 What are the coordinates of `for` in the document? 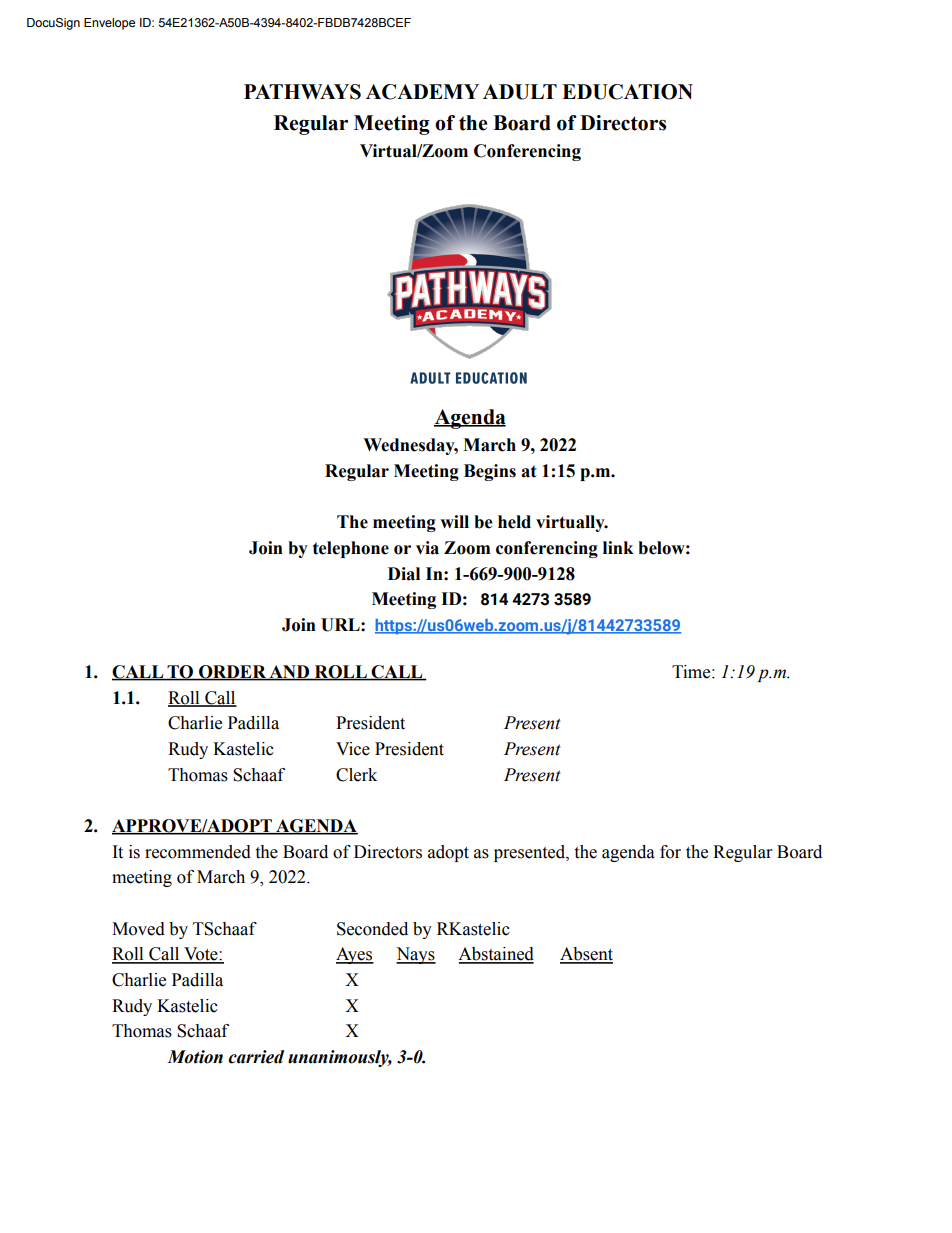 It's located at (670, 852).
